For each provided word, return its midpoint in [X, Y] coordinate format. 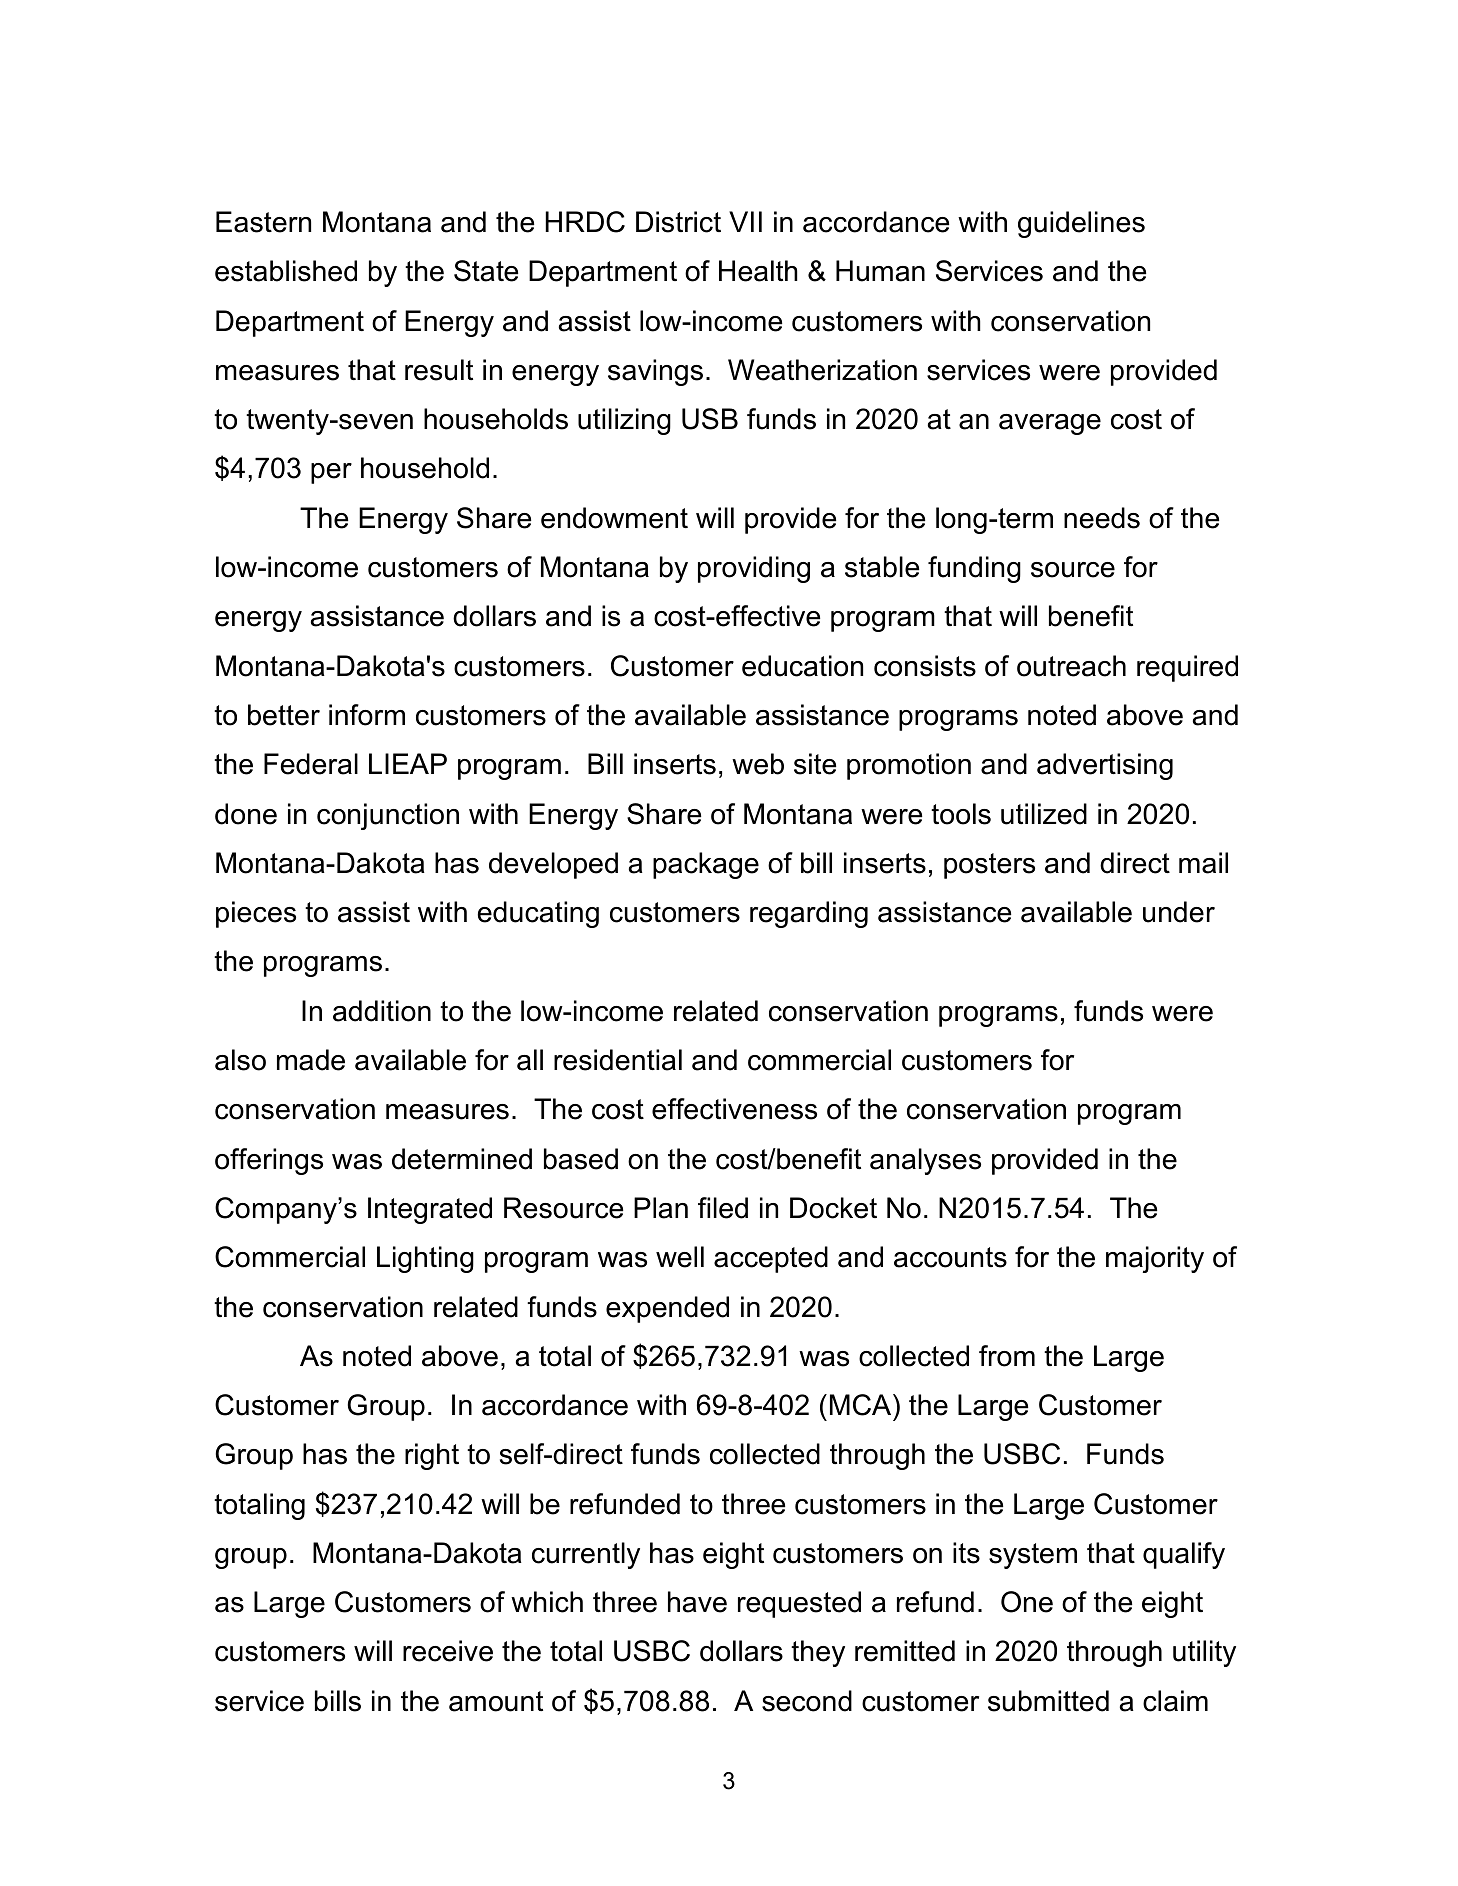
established [286, 271]
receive [448, 1651]
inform [367, 715]
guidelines [1081, 224]
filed [723, 1208]
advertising [1105, 766]
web [758, 764]
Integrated [430, 1210]
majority [1155, 1259]
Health [758, 271]
